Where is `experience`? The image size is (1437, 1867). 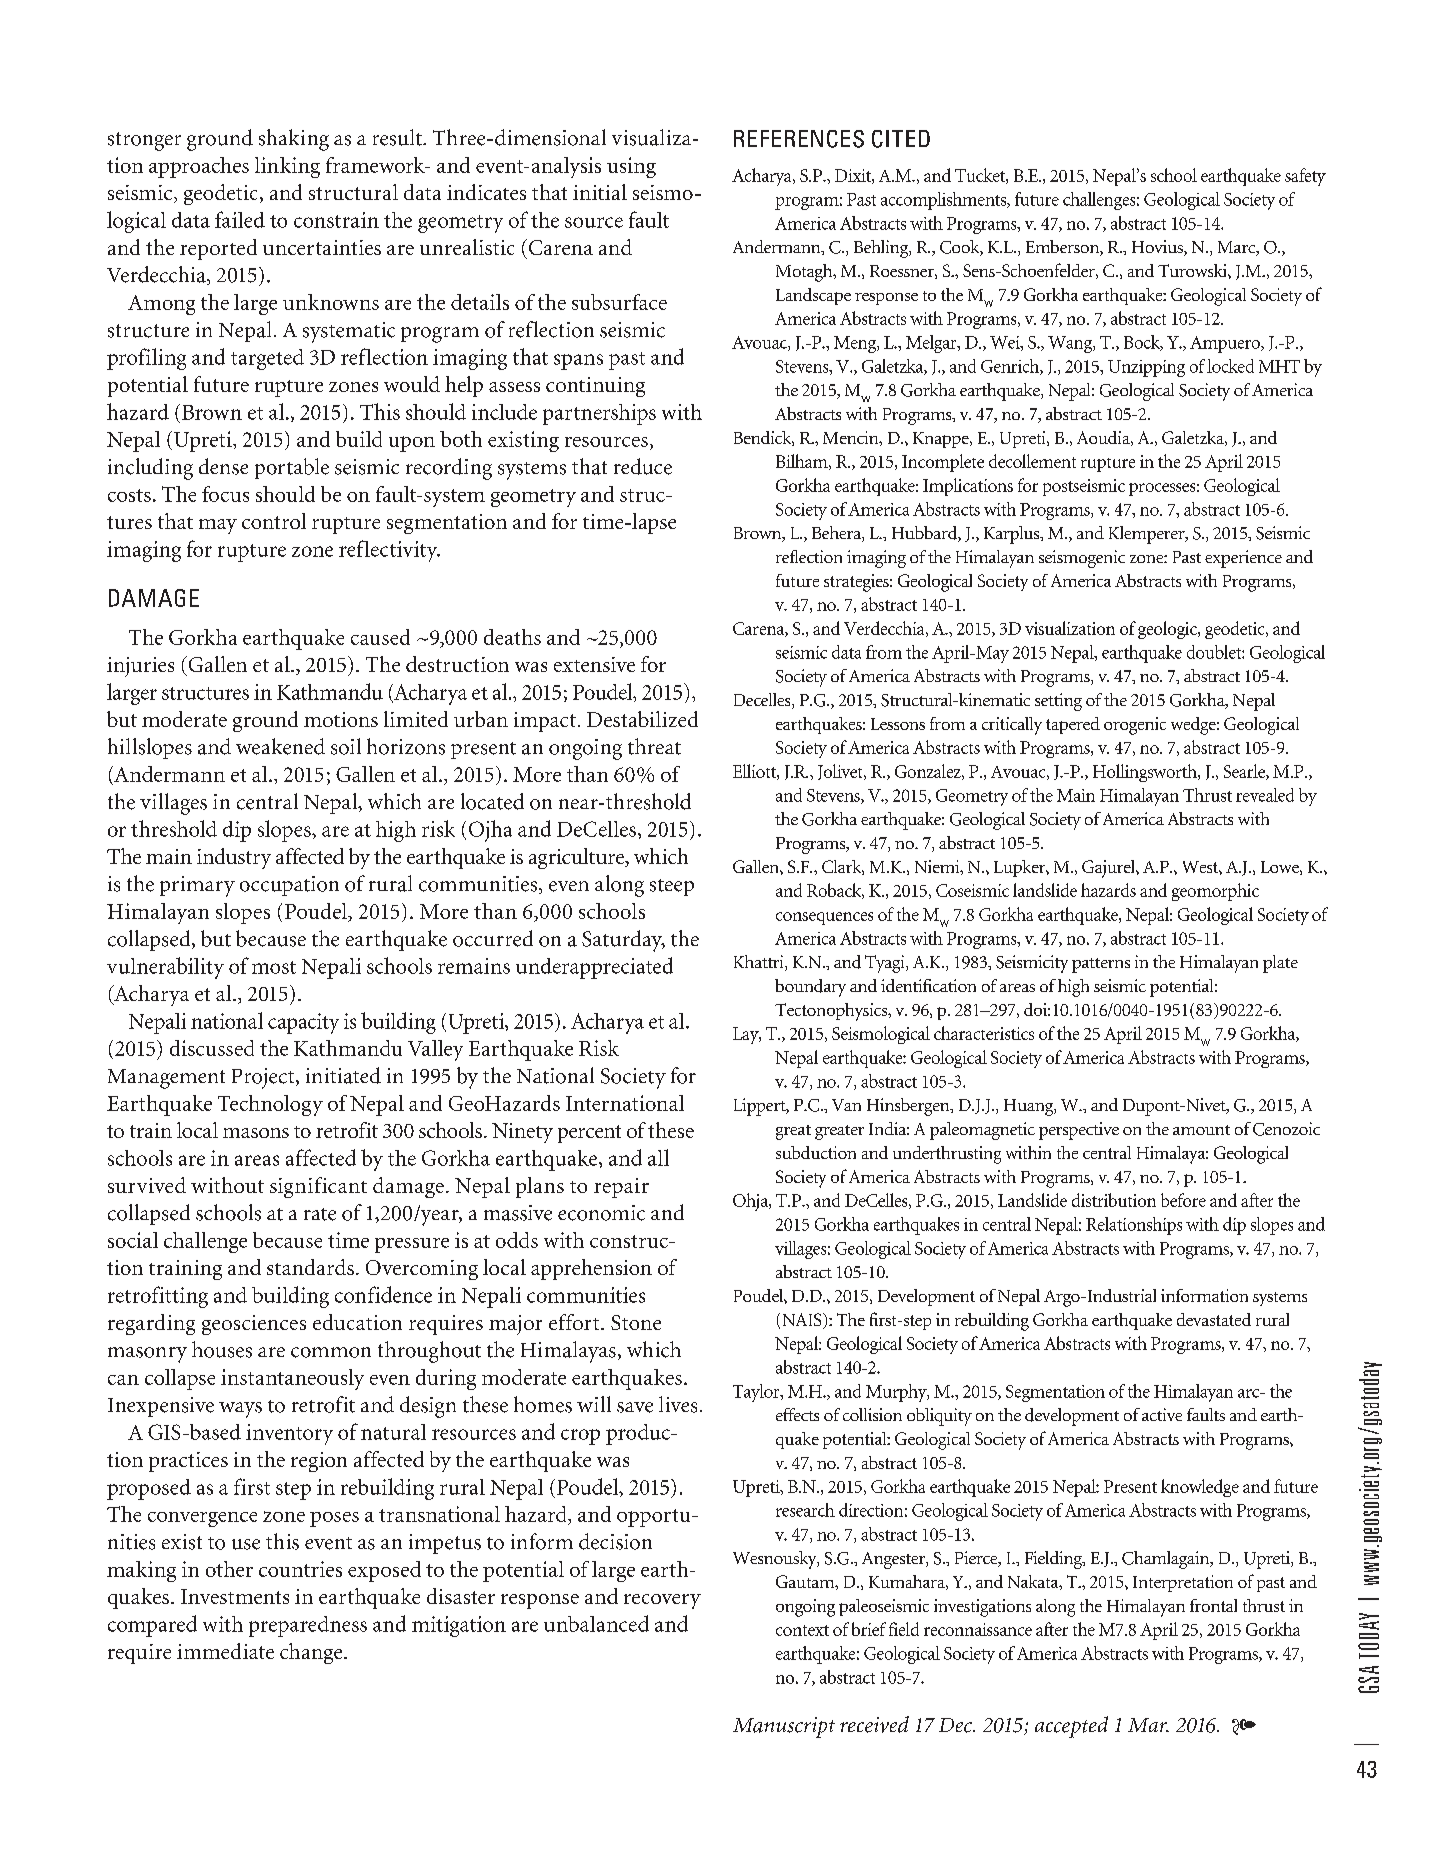
experience is located at coordinates (1243, 559).
